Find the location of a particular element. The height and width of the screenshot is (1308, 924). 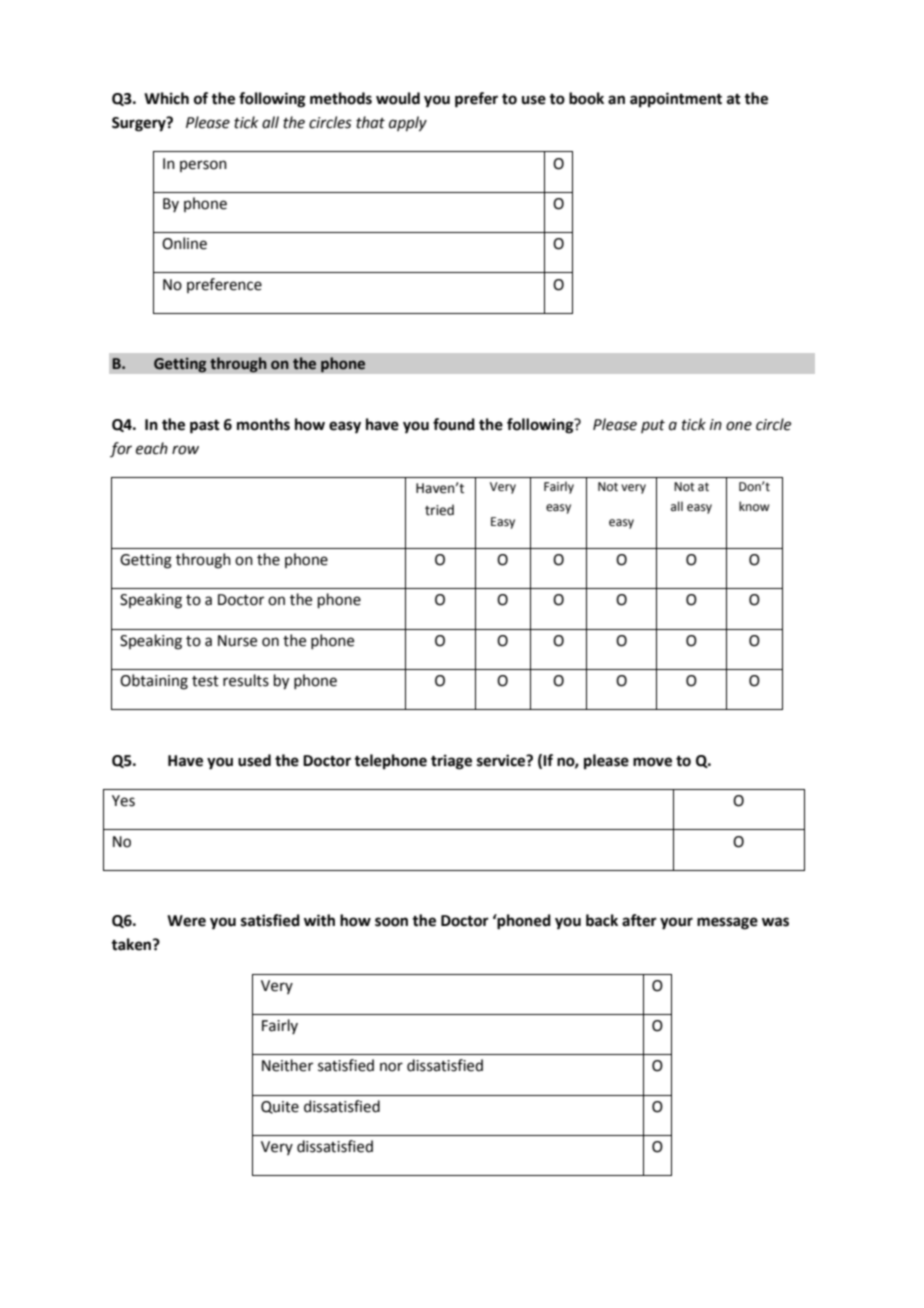

appointment is located at coordinates (676, 100).
